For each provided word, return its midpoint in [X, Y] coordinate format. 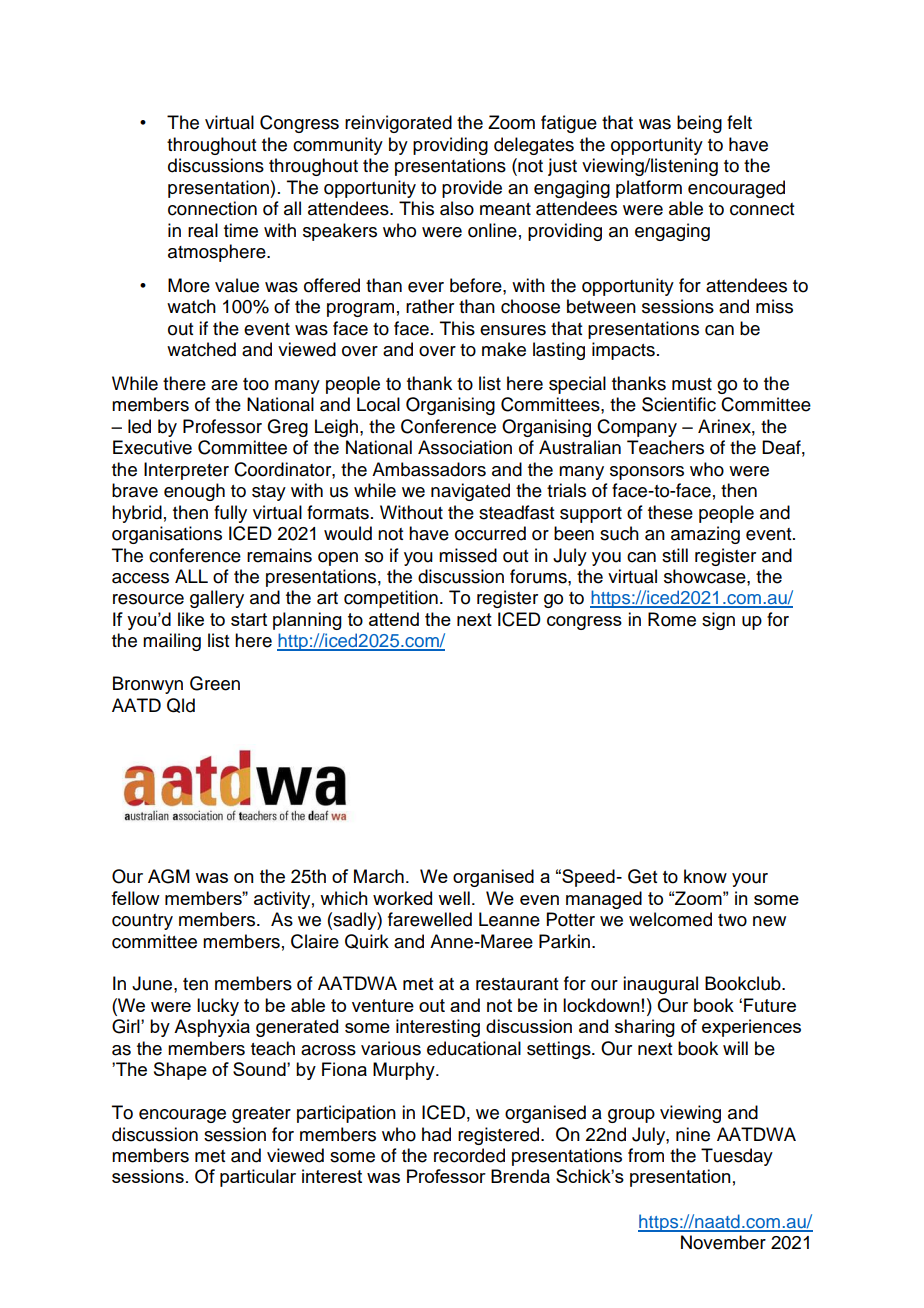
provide [472, 189]
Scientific [679, 404]
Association [465, 447]
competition [391, 599]
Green [215, 683]
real [203, 230]
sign [718, 621]
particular [258, 1178]
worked [402, 898]
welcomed [670, 919]
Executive [152, 447]
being [699, 124]
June [153, 983]
